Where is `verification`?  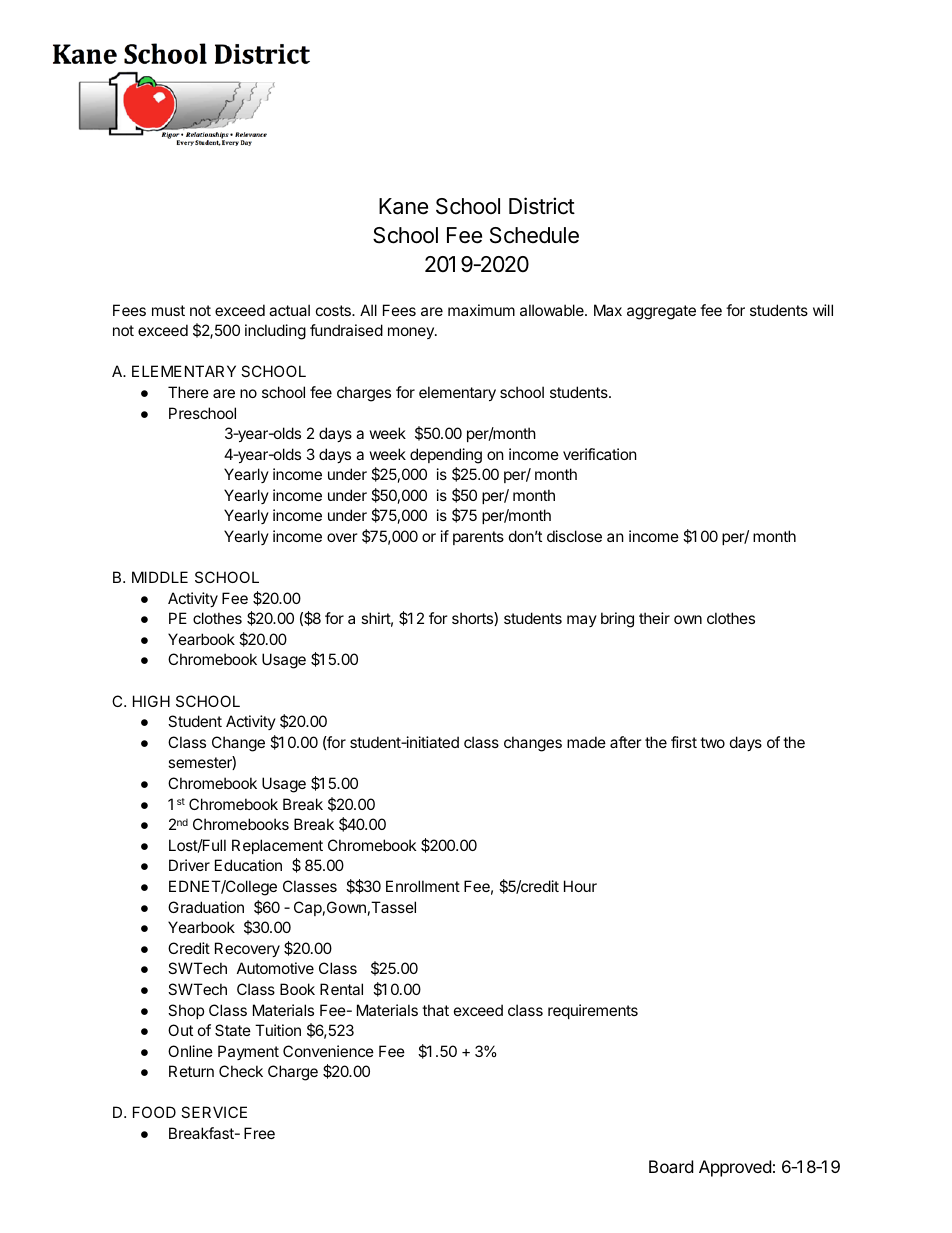 verification is located at coordinates (600, 454).
